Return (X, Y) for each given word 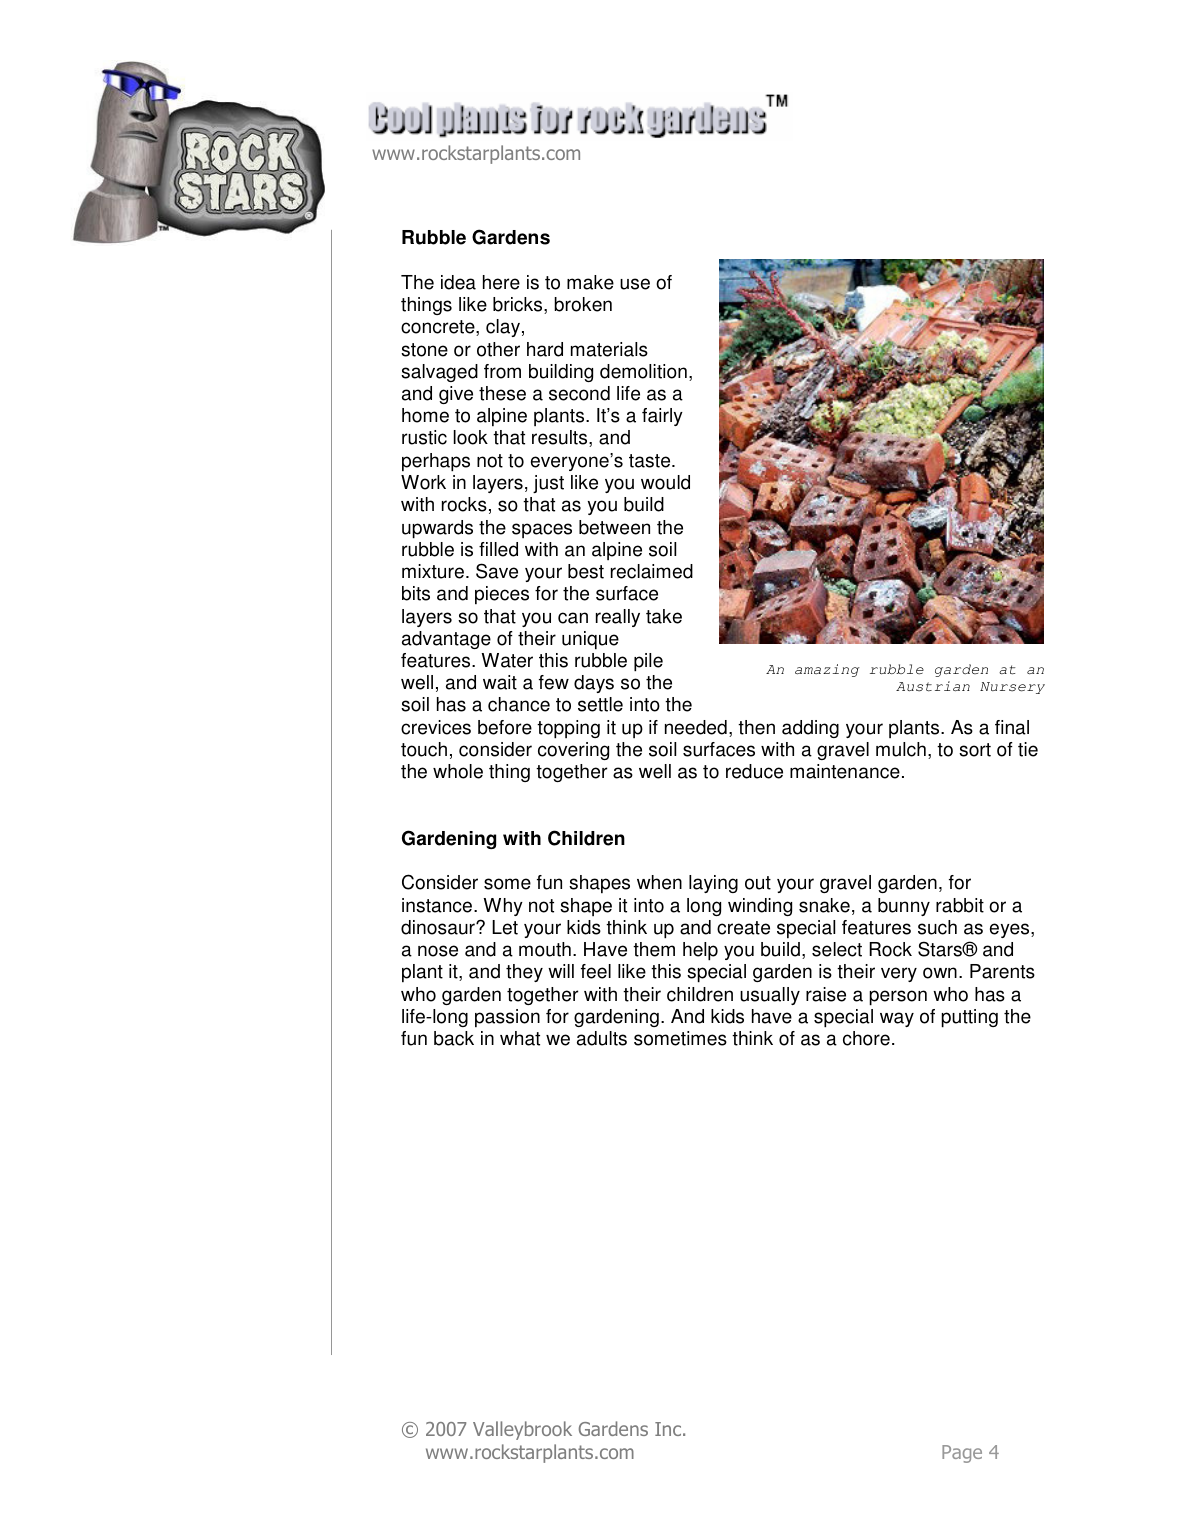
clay (504, 328)
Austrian (933, 686)
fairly (662, 417)
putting (969, 1018)
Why (503, 907)
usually (770, 996)
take (664, 616)
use (635, 284)
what (520, 1038)
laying (713, 884)
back (454, 1038)
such (937, 927)
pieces (502, 595)
